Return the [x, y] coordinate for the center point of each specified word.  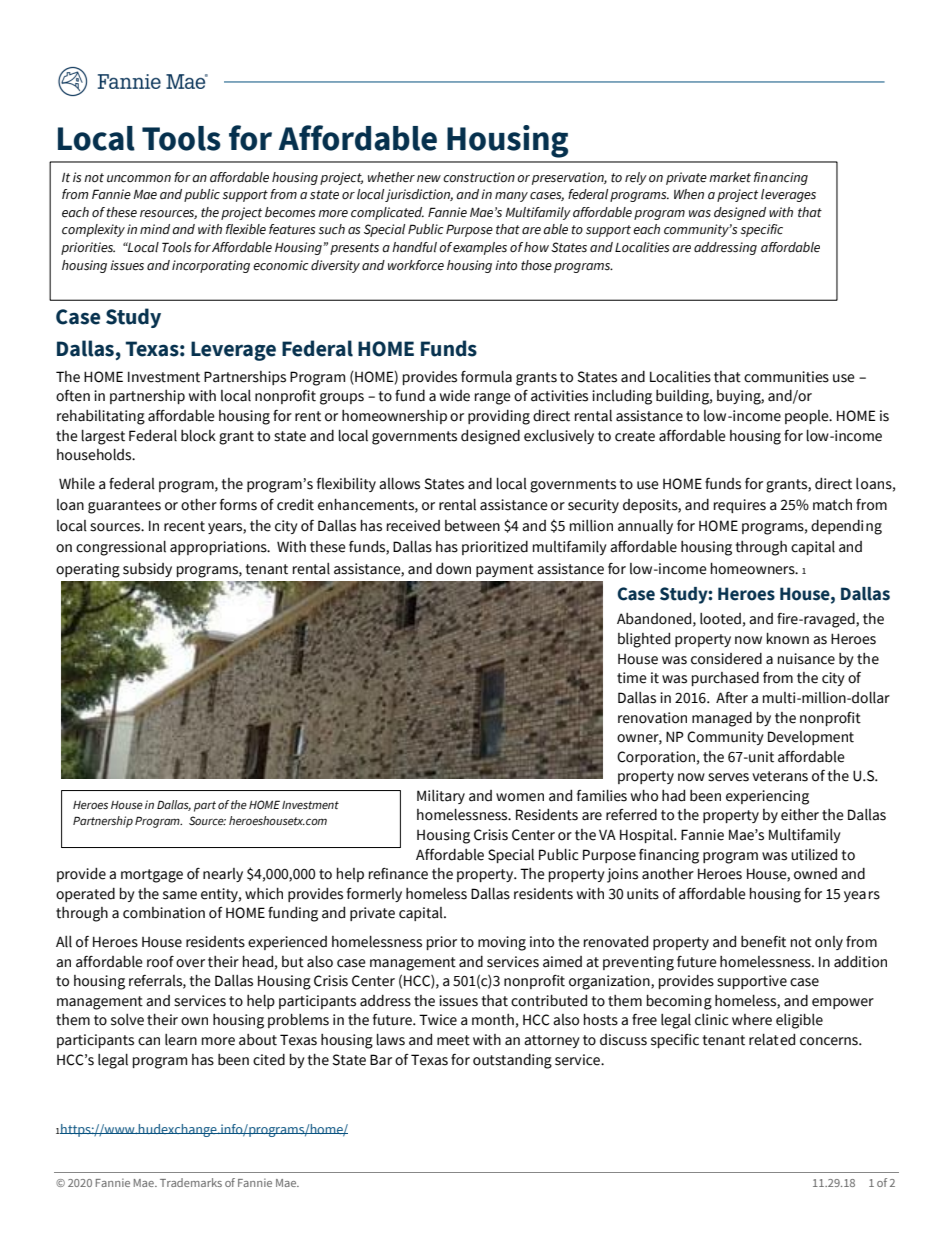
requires [740, 506]
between [472, 526]
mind [155, 229]
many [511, 197]
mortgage [152, 876]
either [800, 815]
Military [441, 797]
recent [184, 526]
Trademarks [191, 1182]
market [730, 177]
